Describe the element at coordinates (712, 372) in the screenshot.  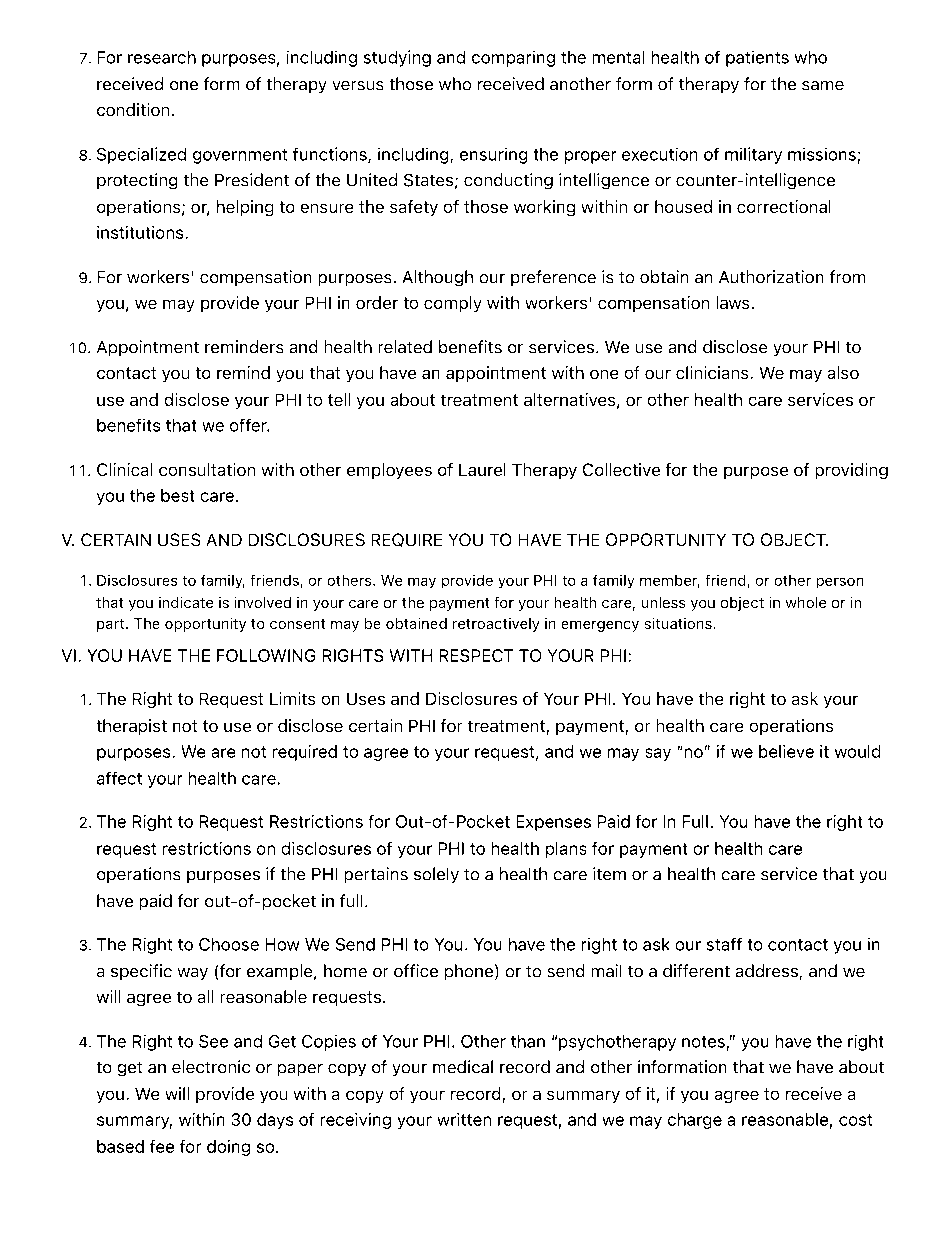
I see `clinicians` at that location.
